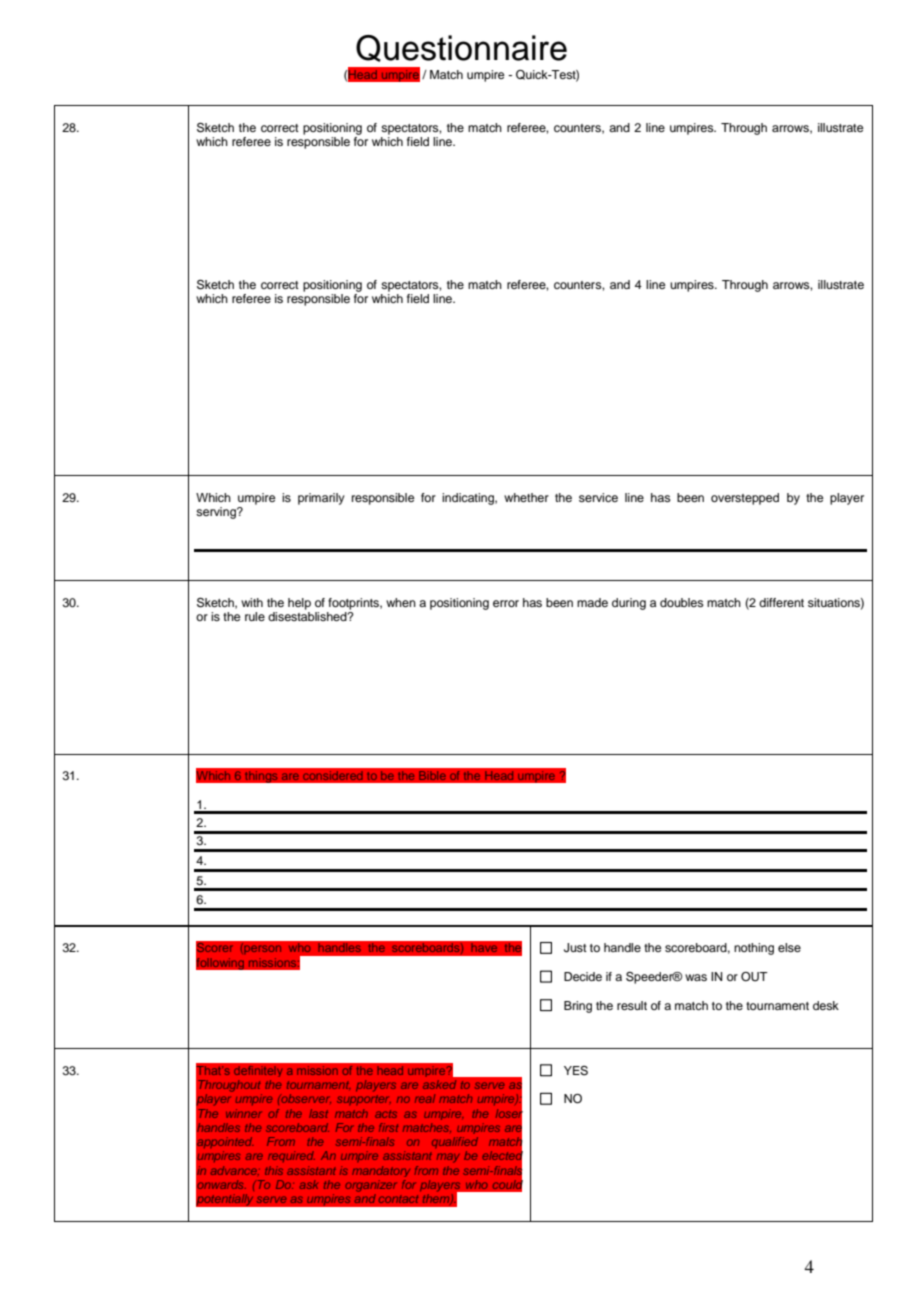 The image size is (924, 1308). I want to click on overstepped, so click(745, 499).
